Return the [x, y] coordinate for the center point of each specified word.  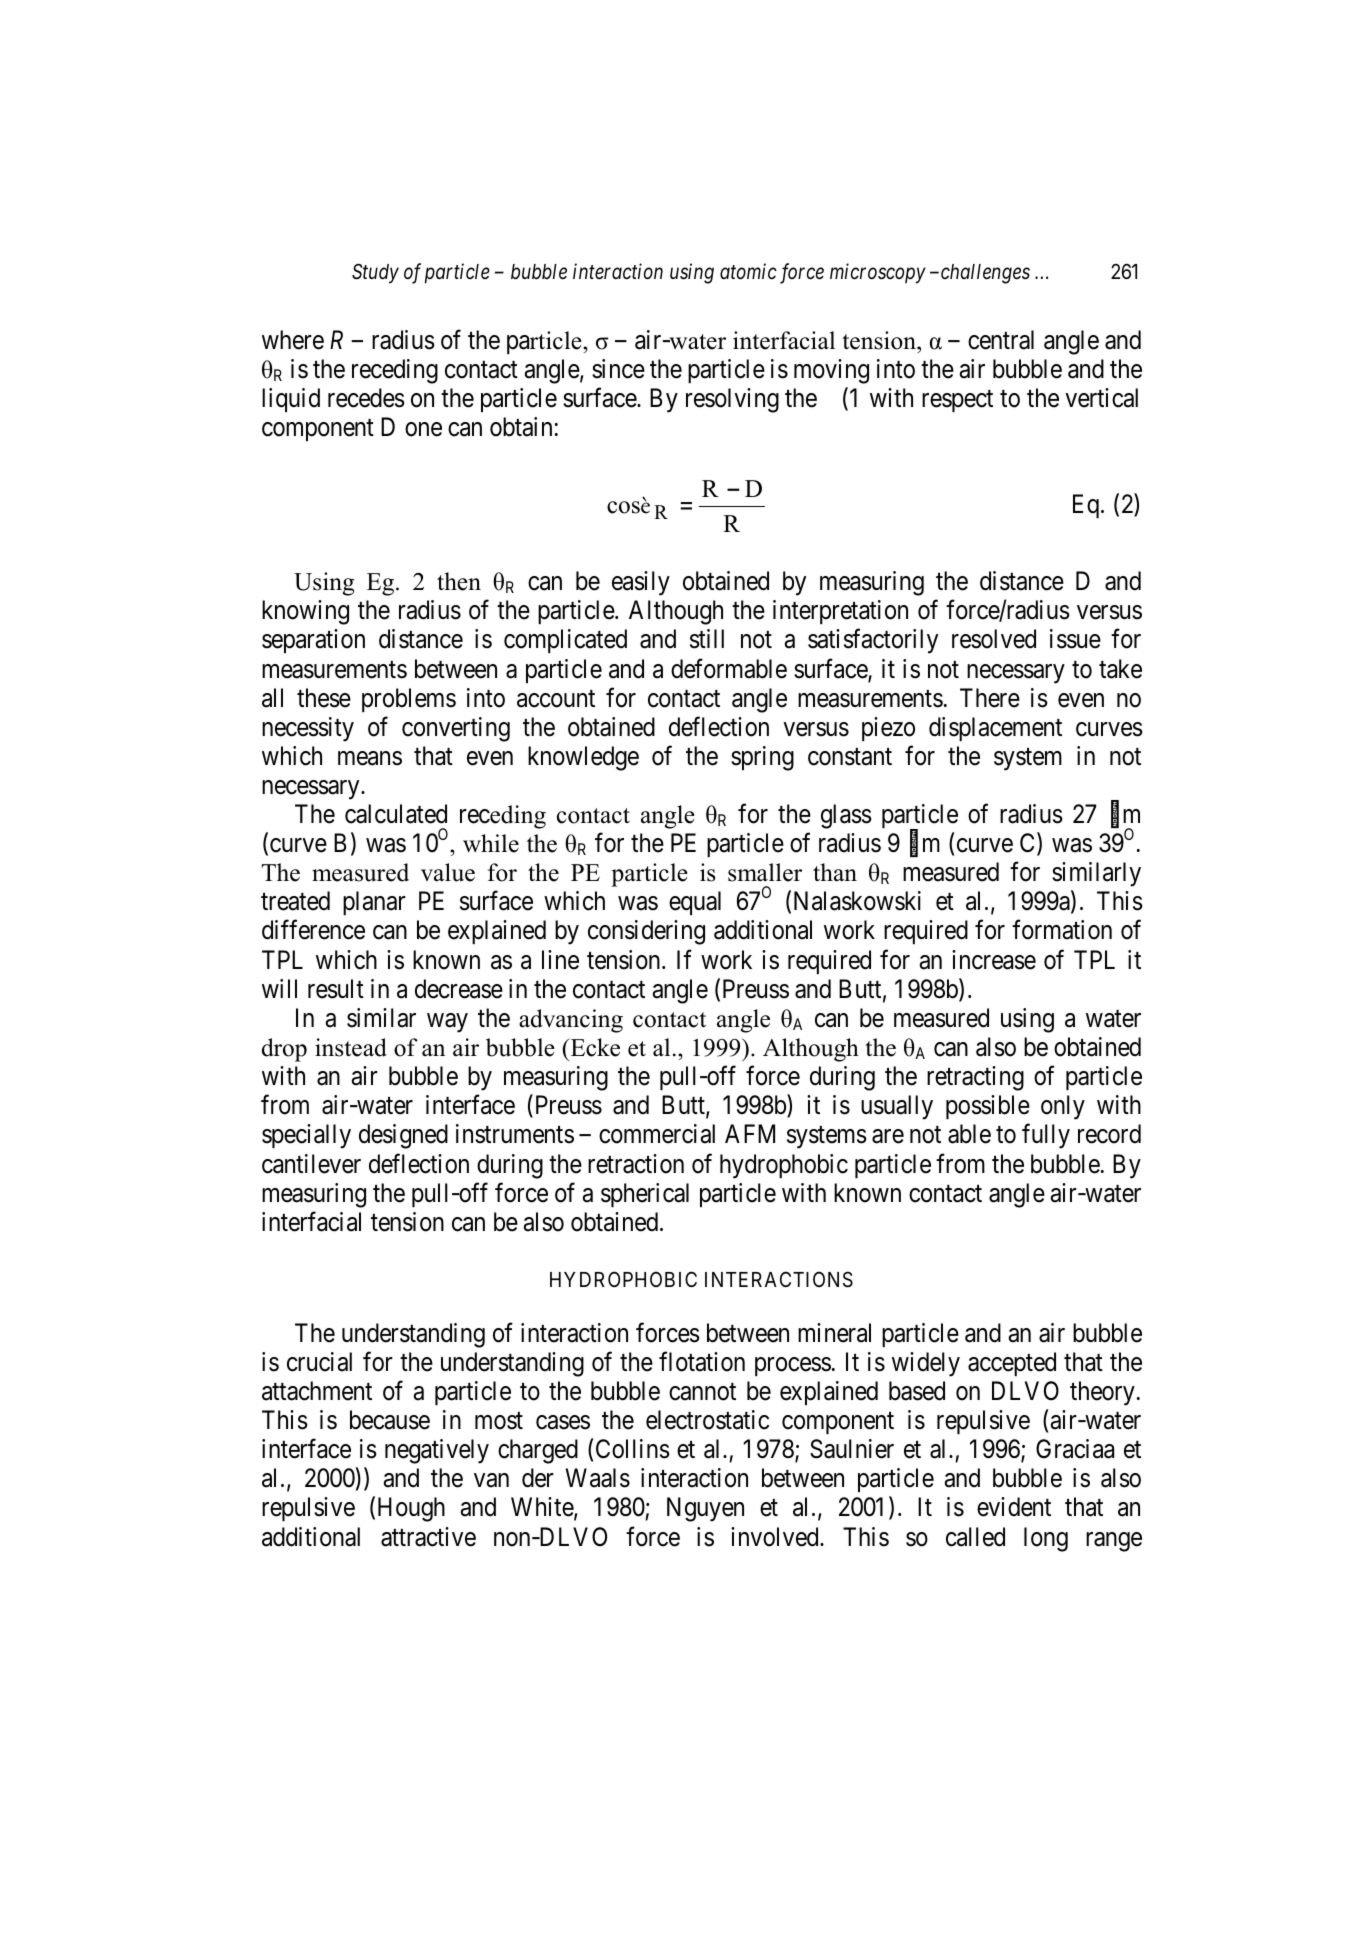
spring [762, 758]
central [1001, 340]
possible [988, 1107]
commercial [657, 1134]
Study [375, 273]
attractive [428, 1537]
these [324, 698]
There [990, 698]
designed [403, 1136]
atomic [748, 272]
